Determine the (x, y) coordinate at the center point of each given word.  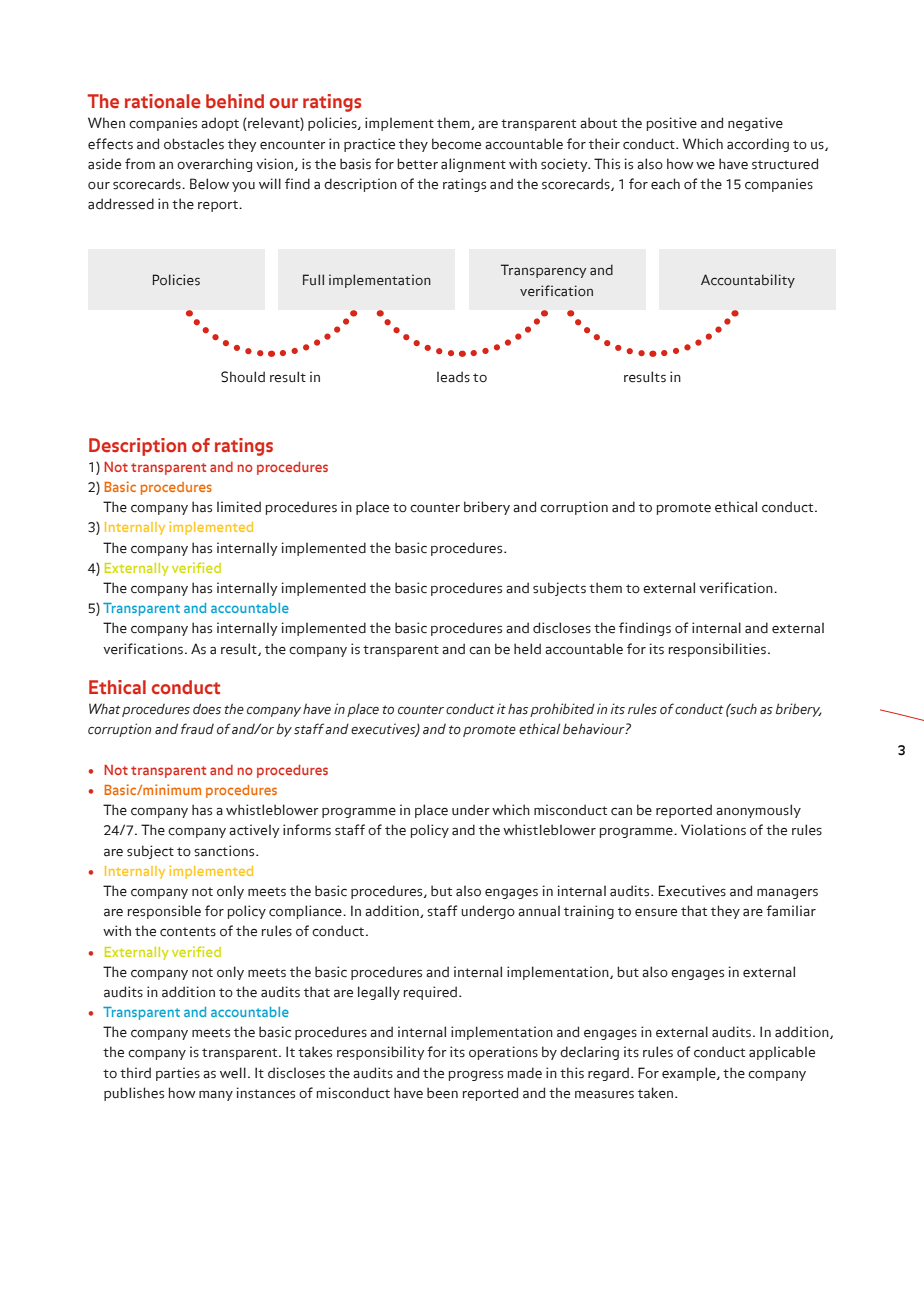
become (456, 144)
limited (239, 507)
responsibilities (717, 650)
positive (672, 124)
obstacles (194, 144)
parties (178, 1074)
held (527, 649)
